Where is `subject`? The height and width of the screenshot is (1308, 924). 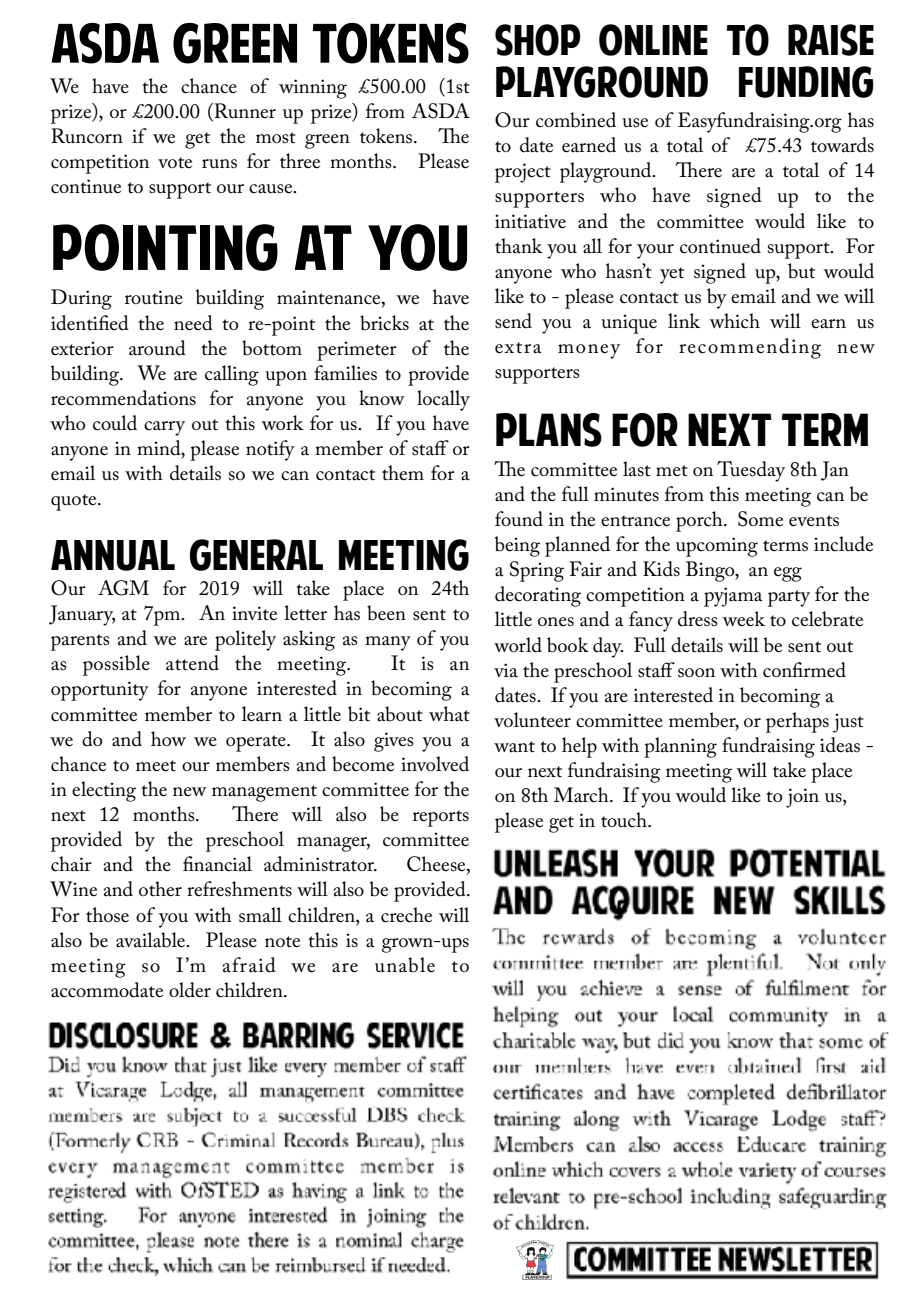 subject is located at coordinates (194, 1124).
